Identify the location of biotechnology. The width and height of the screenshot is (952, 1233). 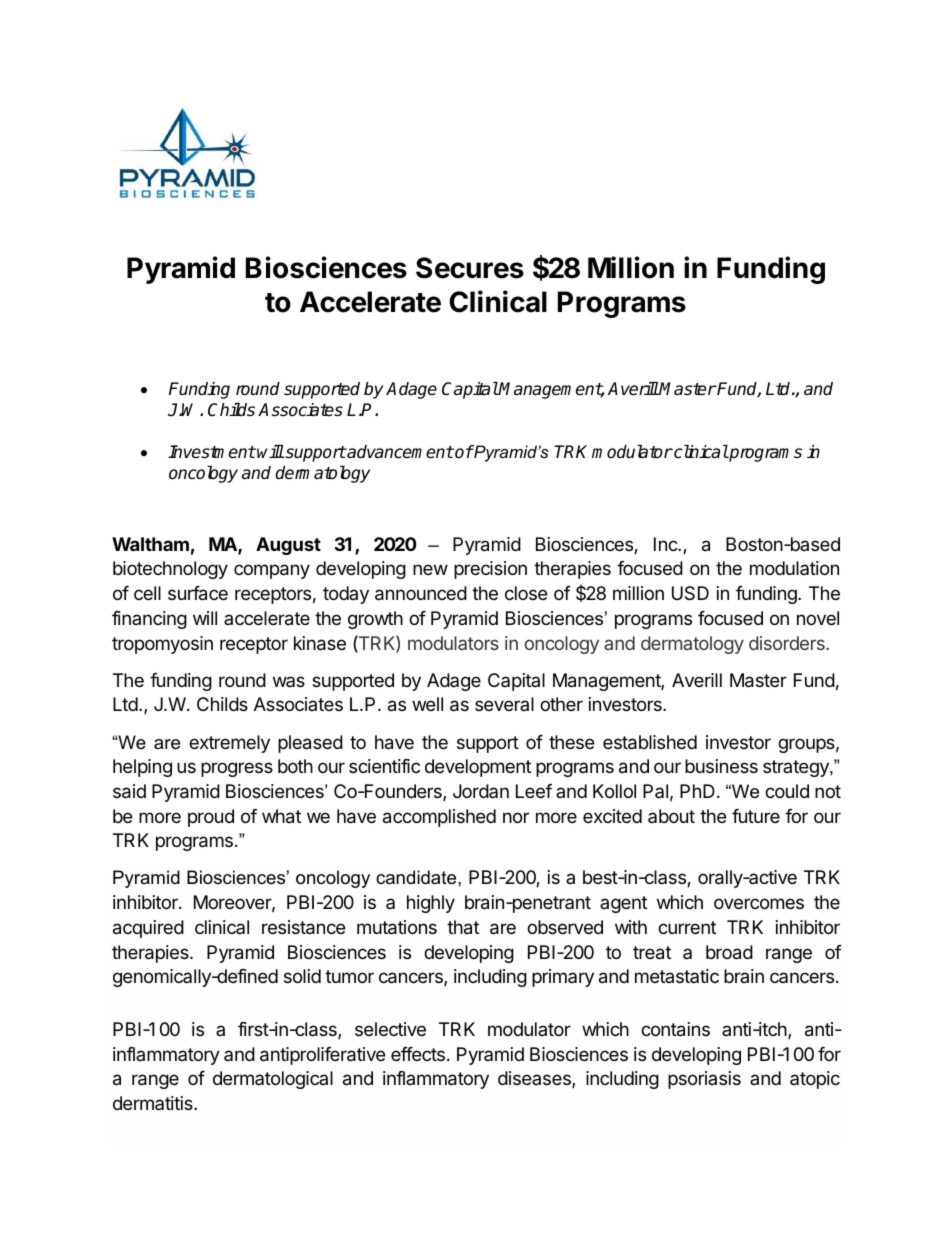
(170, 570).
